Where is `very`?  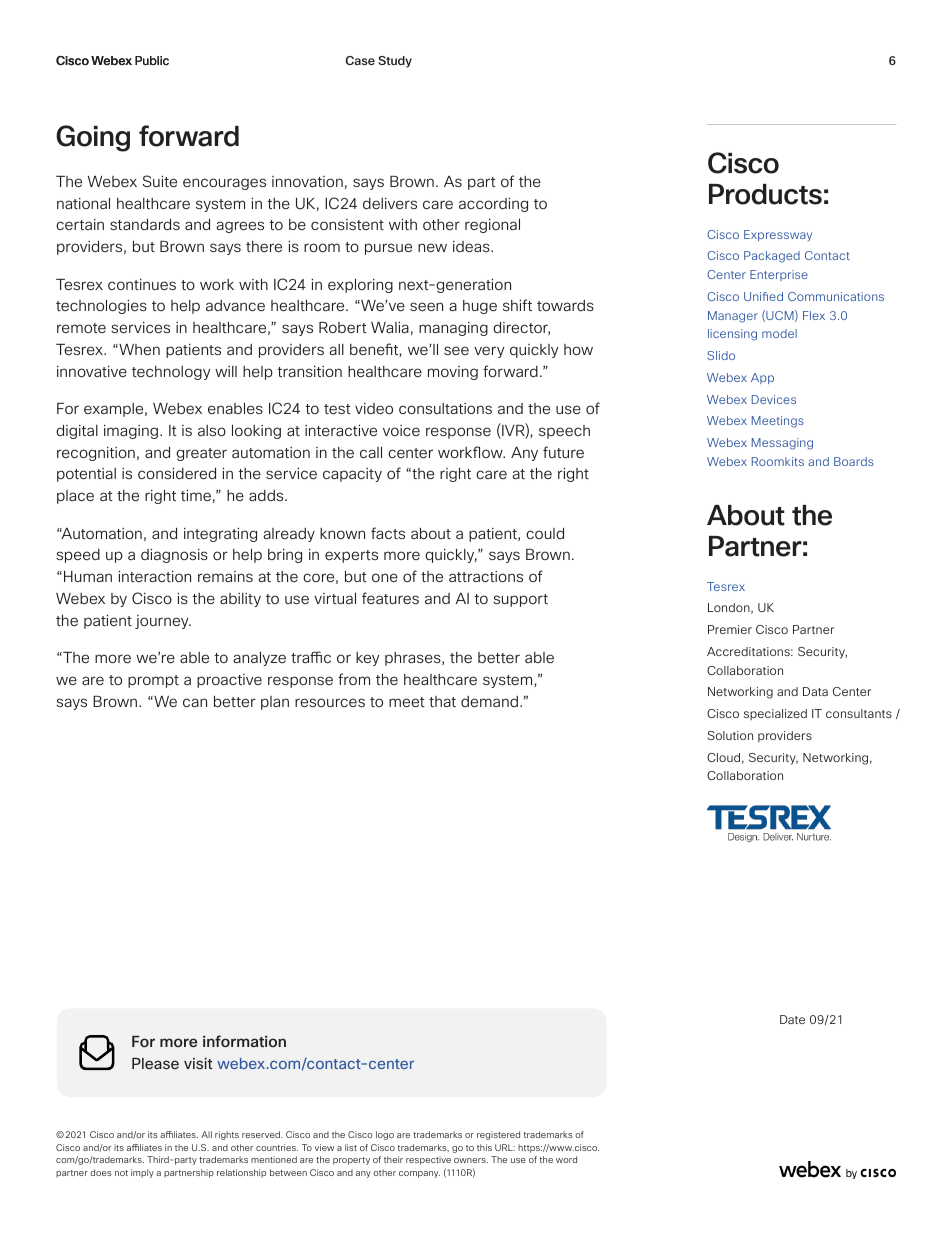
very is located at coordinates (489, 352).
